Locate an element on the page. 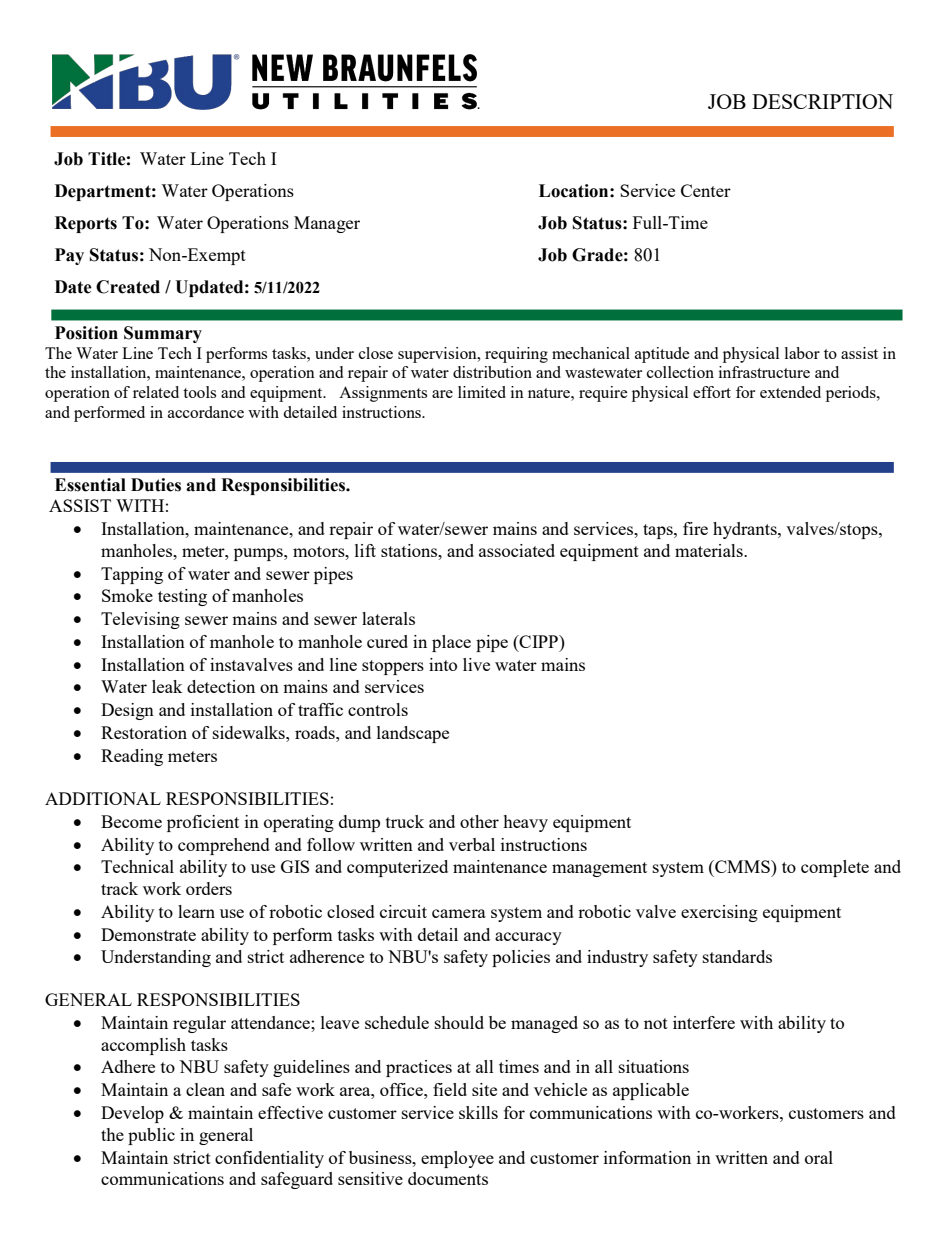 Image resolution: width=952 pixels, height=1233 pixels. Manager is located at coordinates (327, 224).
